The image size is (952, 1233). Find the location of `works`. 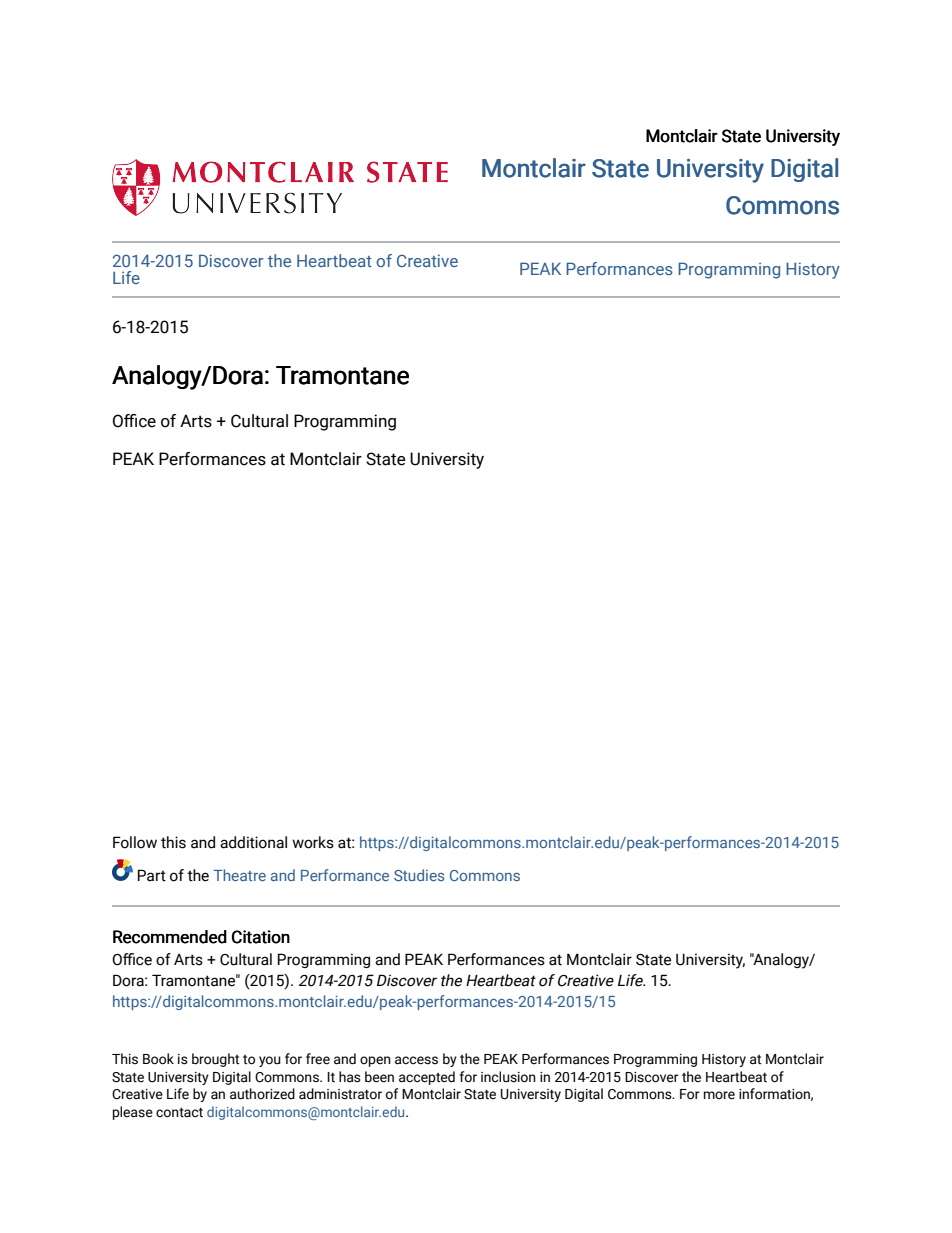

works is located at coordinates (313, 842).
